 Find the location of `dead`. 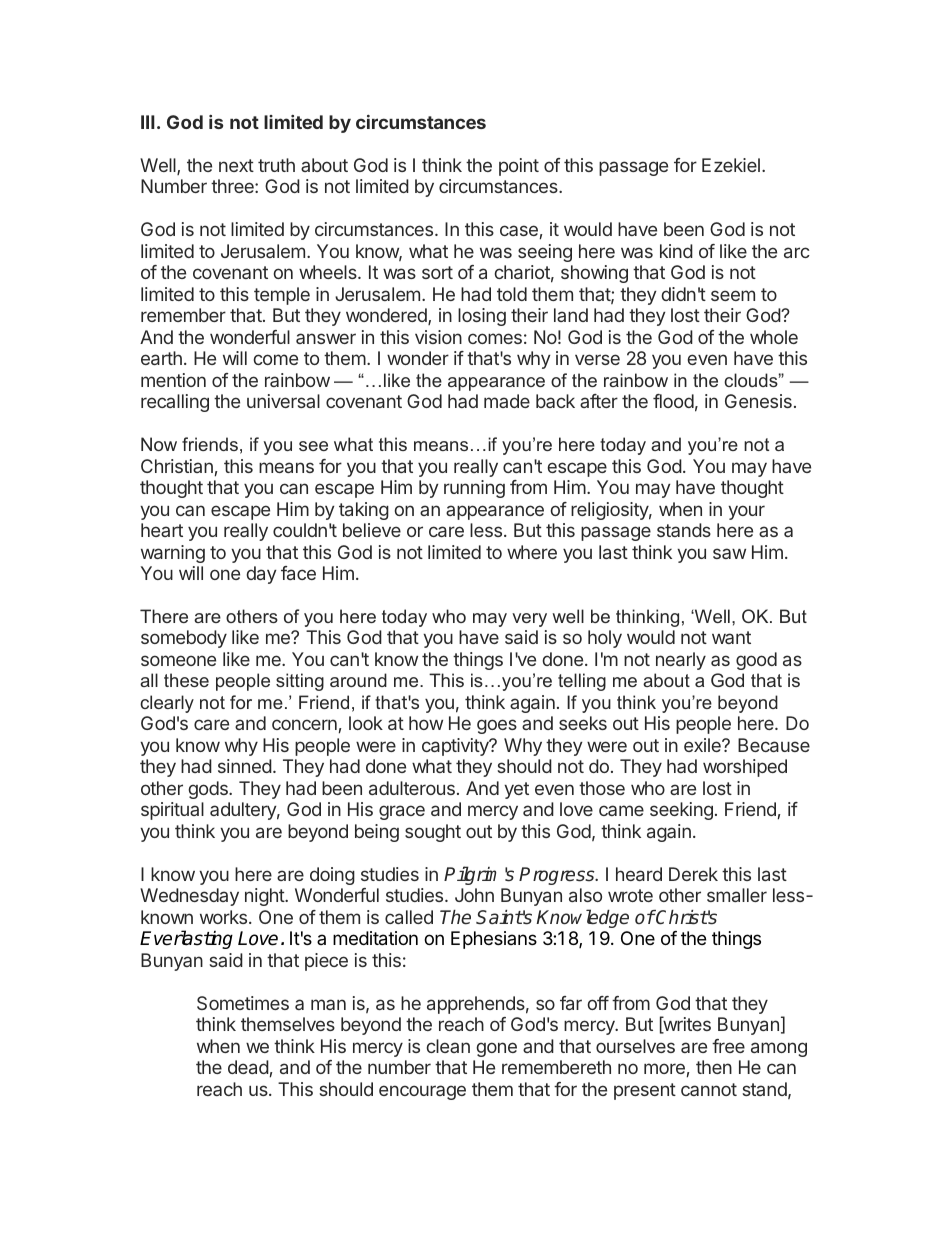

dead is located at coordinates (248, 1067).
